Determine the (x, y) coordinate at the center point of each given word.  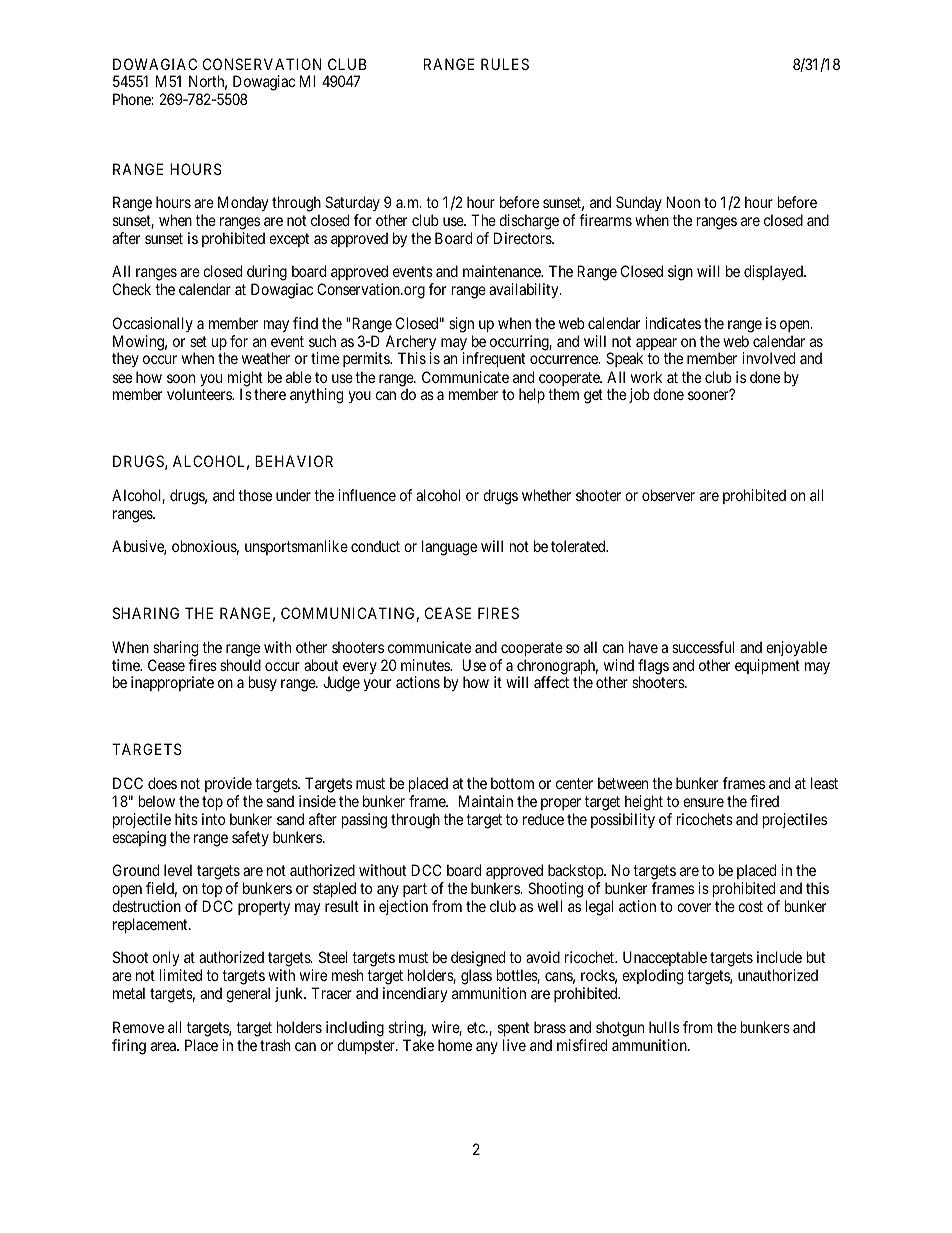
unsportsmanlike (296, 547)
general (248, 995)
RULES (505, 64)
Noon (683, 202)
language (449, 548)
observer (668, 495)
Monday (243, 203)
